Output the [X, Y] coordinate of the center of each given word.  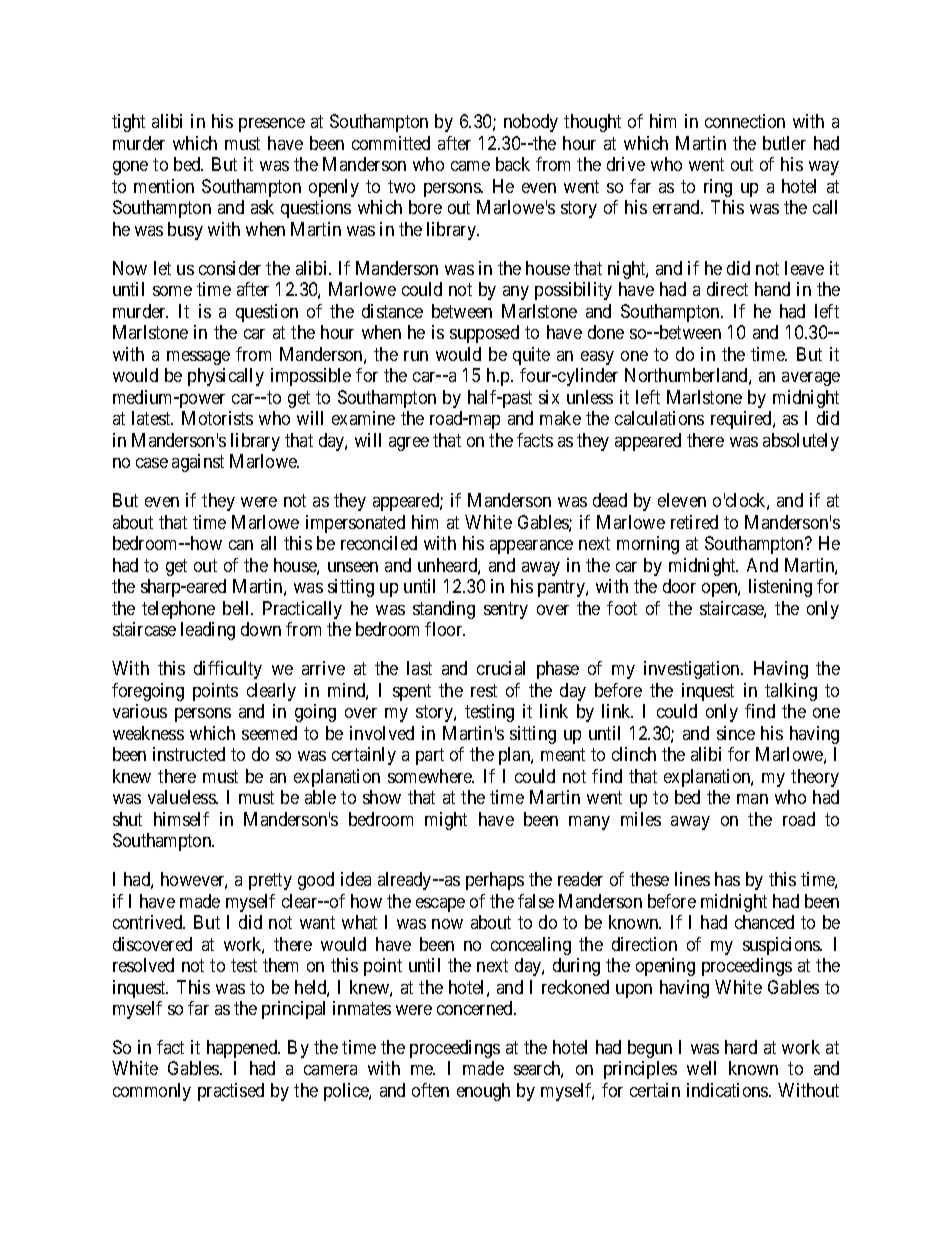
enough [483, 1092]
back [513, 164]
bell [238, 608]
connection [745, 121]
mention [164, 186]
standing [444, 610]
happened [243, 1049]
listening [780, 588]
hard [741, 1047]
